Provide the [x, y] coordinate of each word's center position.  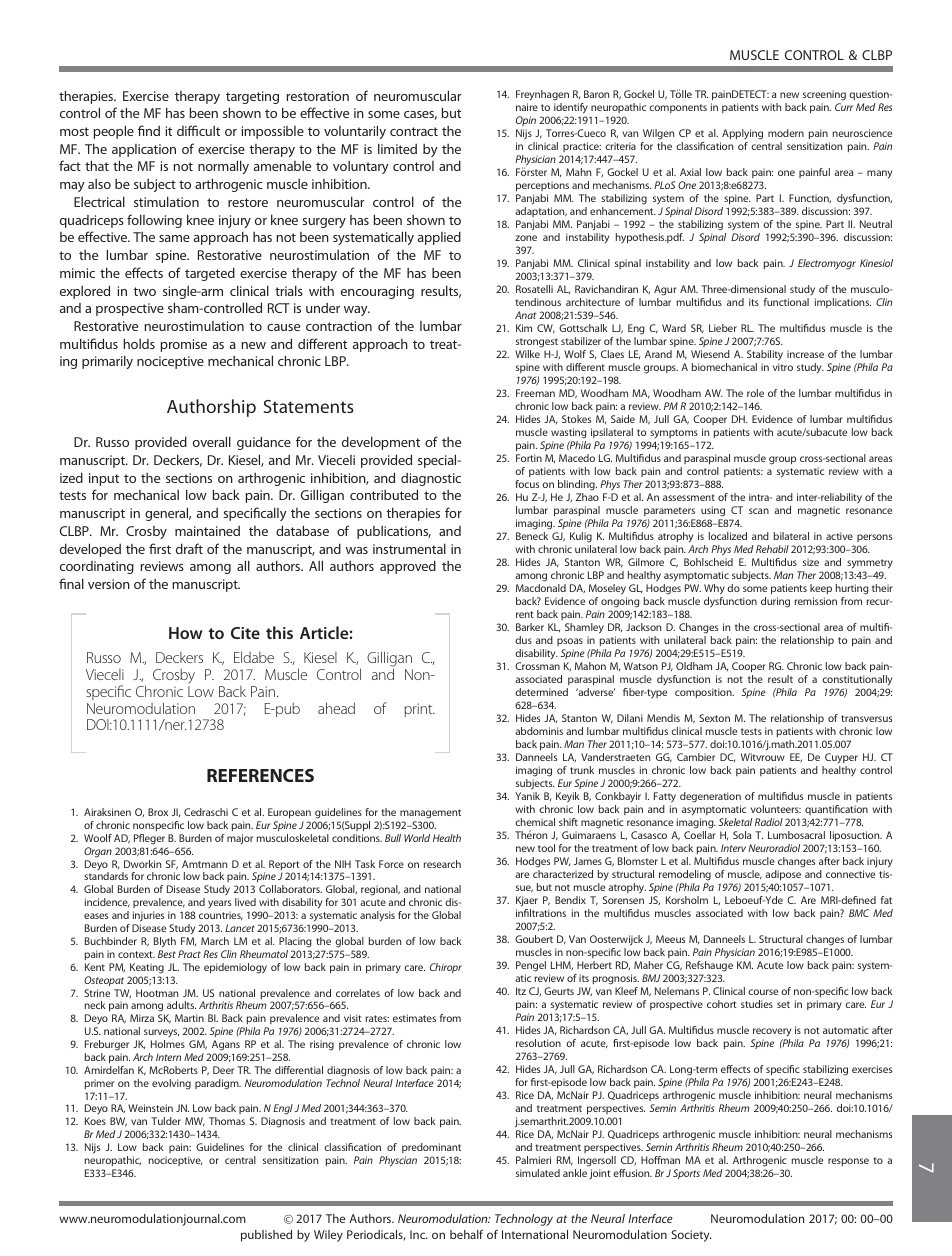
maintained [207, 531]
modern [786, 133]
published [266, 1236]
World [417, 838]
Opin [526, 121]
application [144, 150]
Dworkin [142, 864]
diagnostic [431, 479]
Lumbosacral [796, 835]
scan [759, 511]
